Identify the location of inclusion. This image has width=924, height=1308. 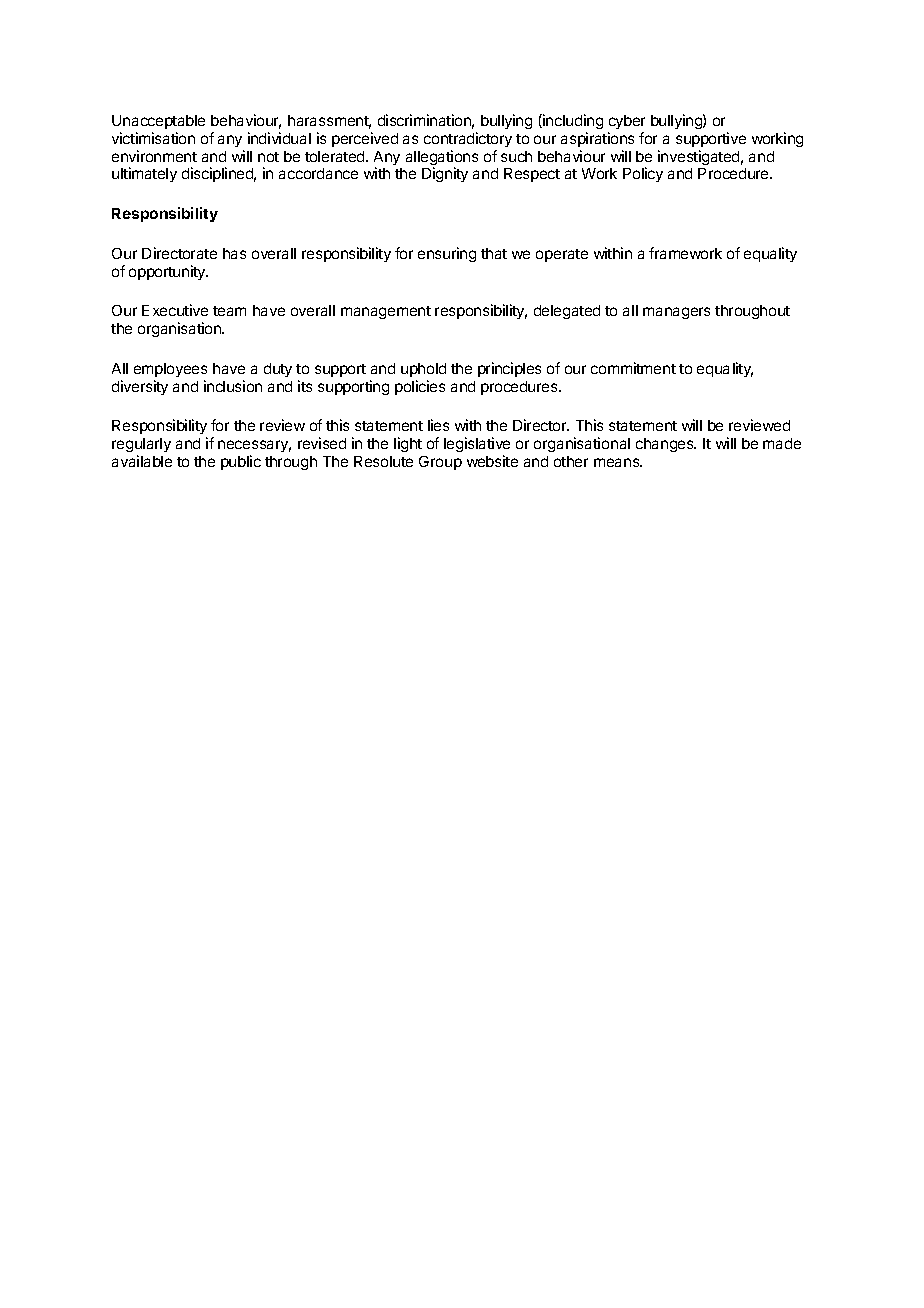
(233, 386).
